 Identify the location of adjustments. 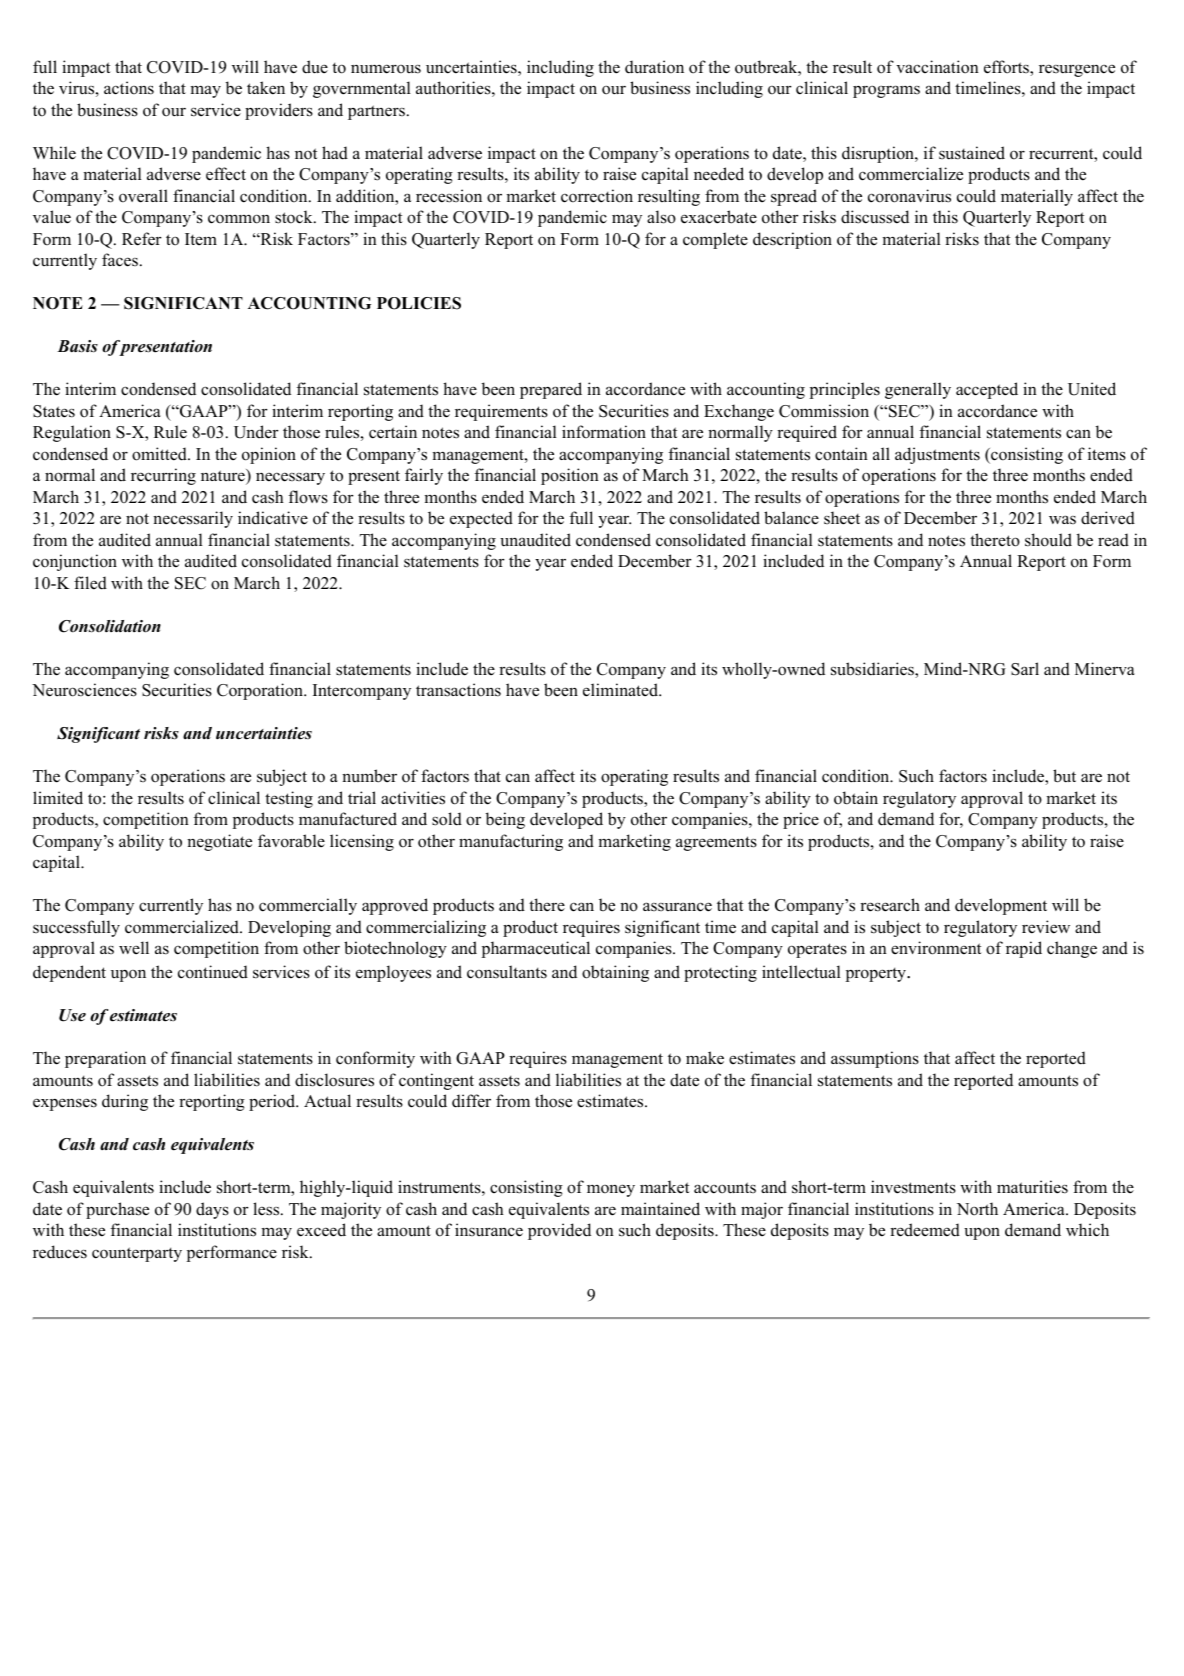
(937, 455).
